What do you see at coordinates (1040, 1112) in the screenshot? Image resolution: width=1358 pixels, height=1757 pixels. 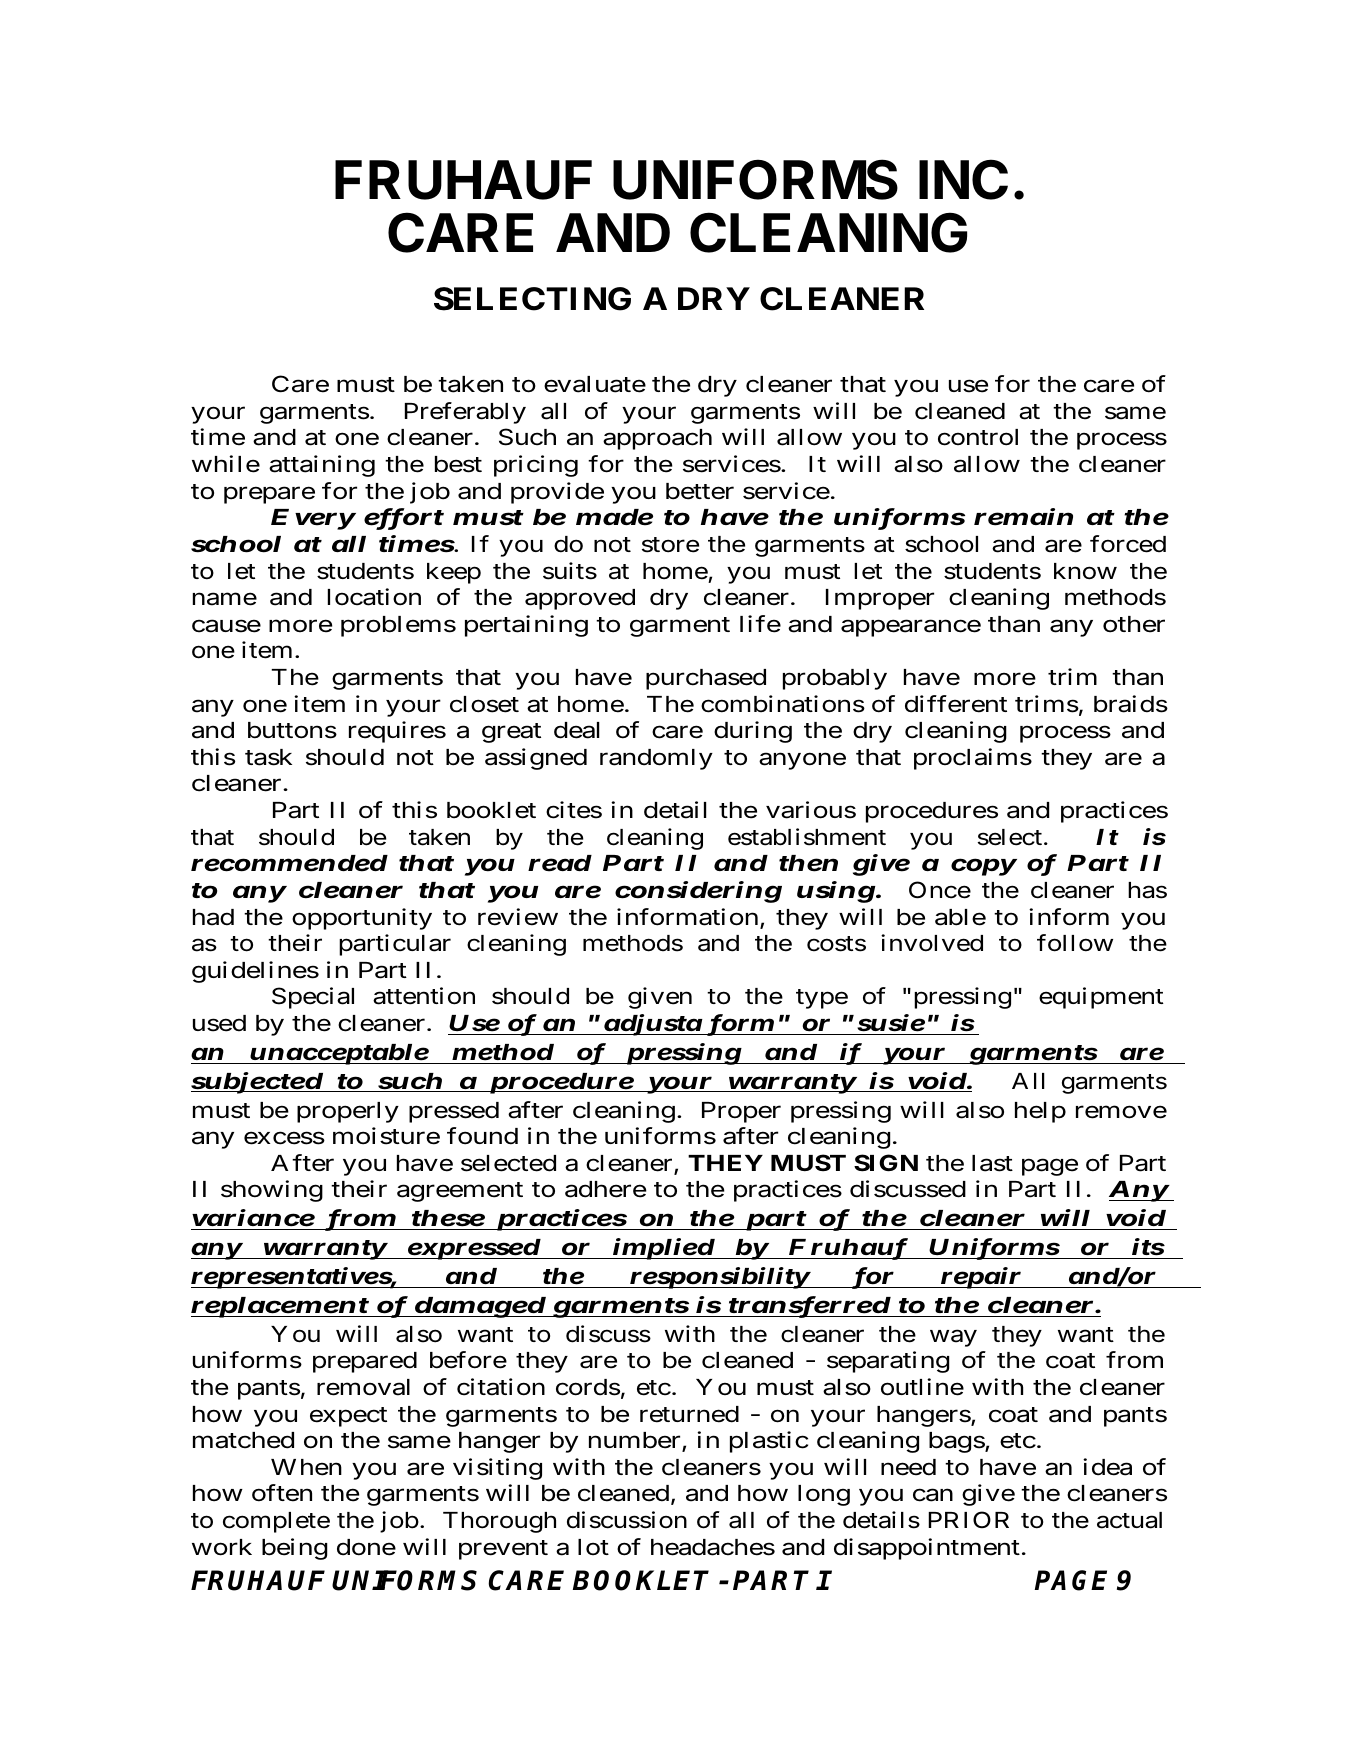 I see `help` at bounding box center [1040, 1112].
